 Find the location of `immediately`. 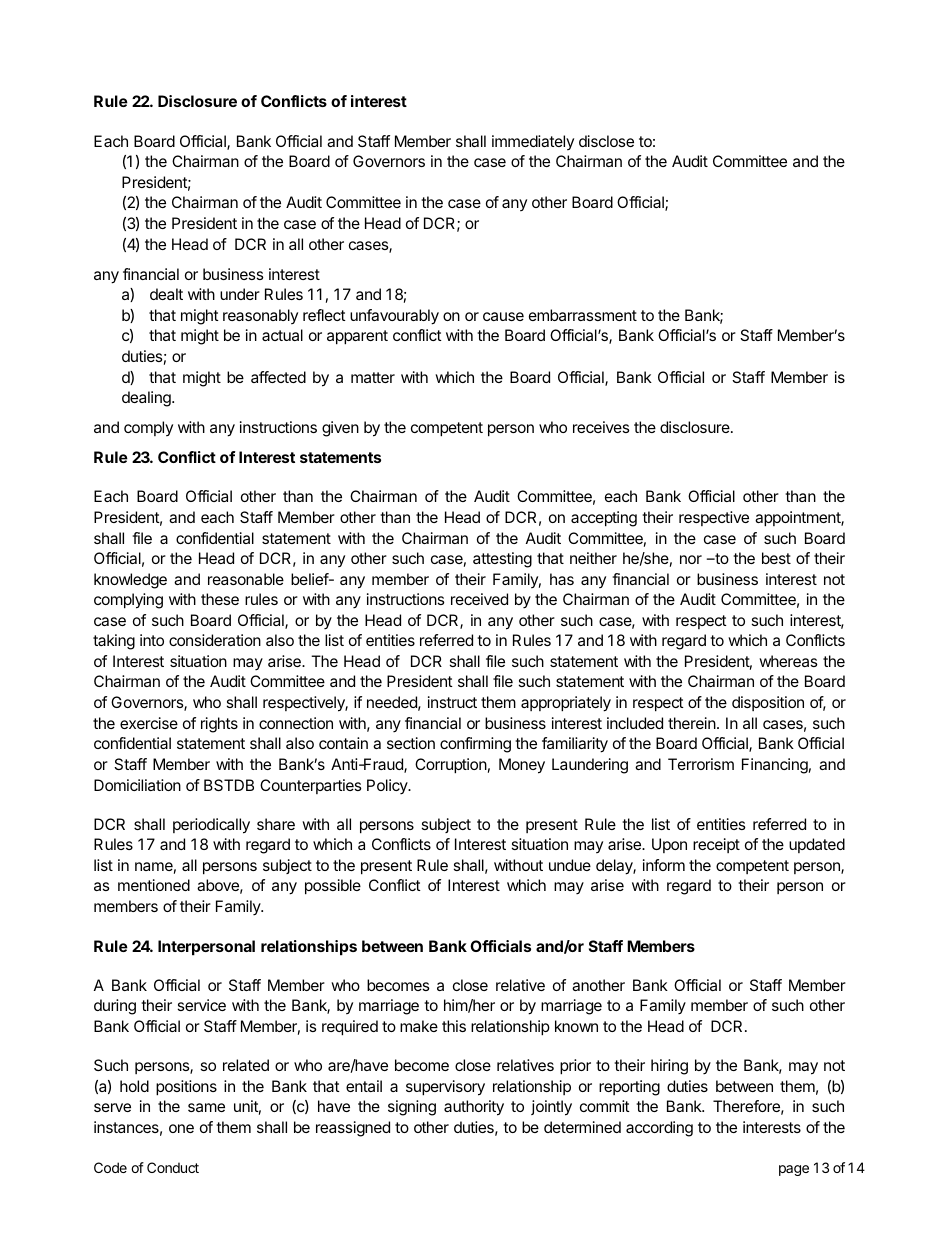

immediately is located at coordinates (533, 142).
